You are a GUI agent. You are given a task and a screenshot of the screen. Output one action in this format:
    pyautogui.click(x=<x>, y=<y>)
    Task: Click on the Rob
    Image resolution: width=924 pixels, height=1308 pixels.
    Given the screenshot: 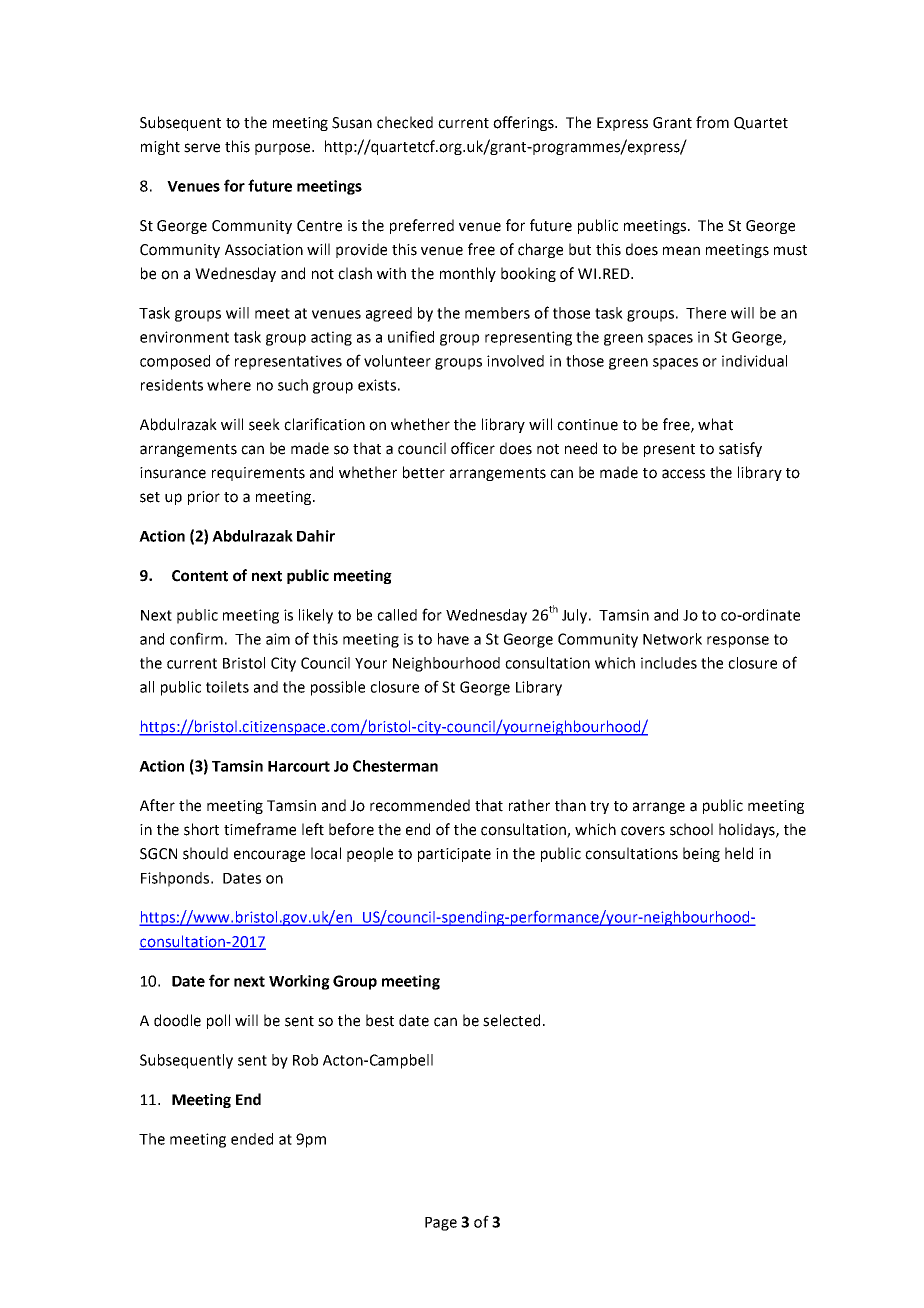 What is the action you would take?
    pyautogui.click(x=305, y=1060)
